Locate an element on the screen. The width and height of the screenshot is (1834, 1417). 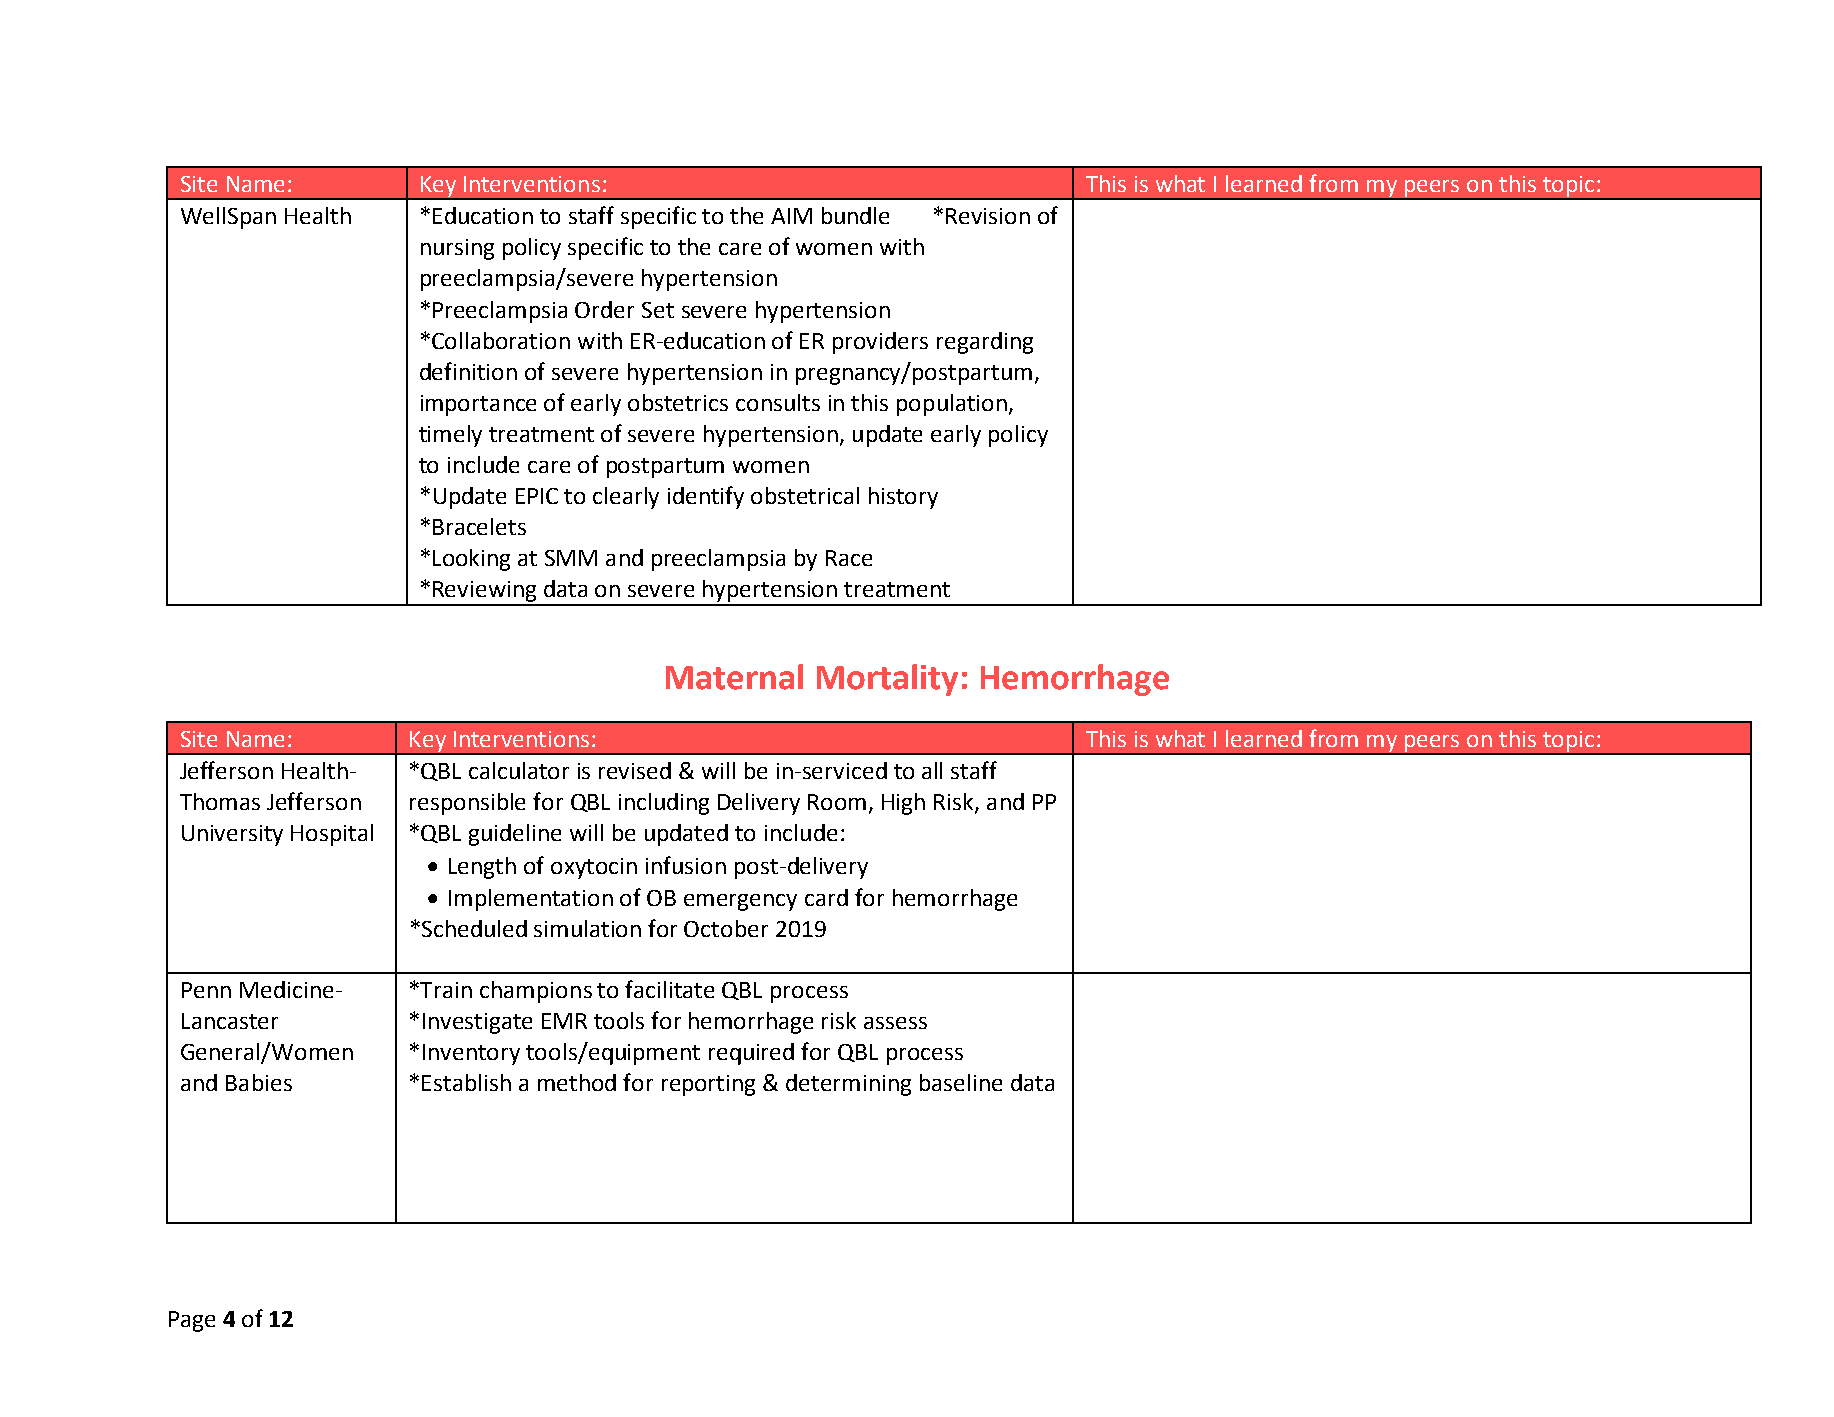
bundle is located at coordinates (855, 215).
